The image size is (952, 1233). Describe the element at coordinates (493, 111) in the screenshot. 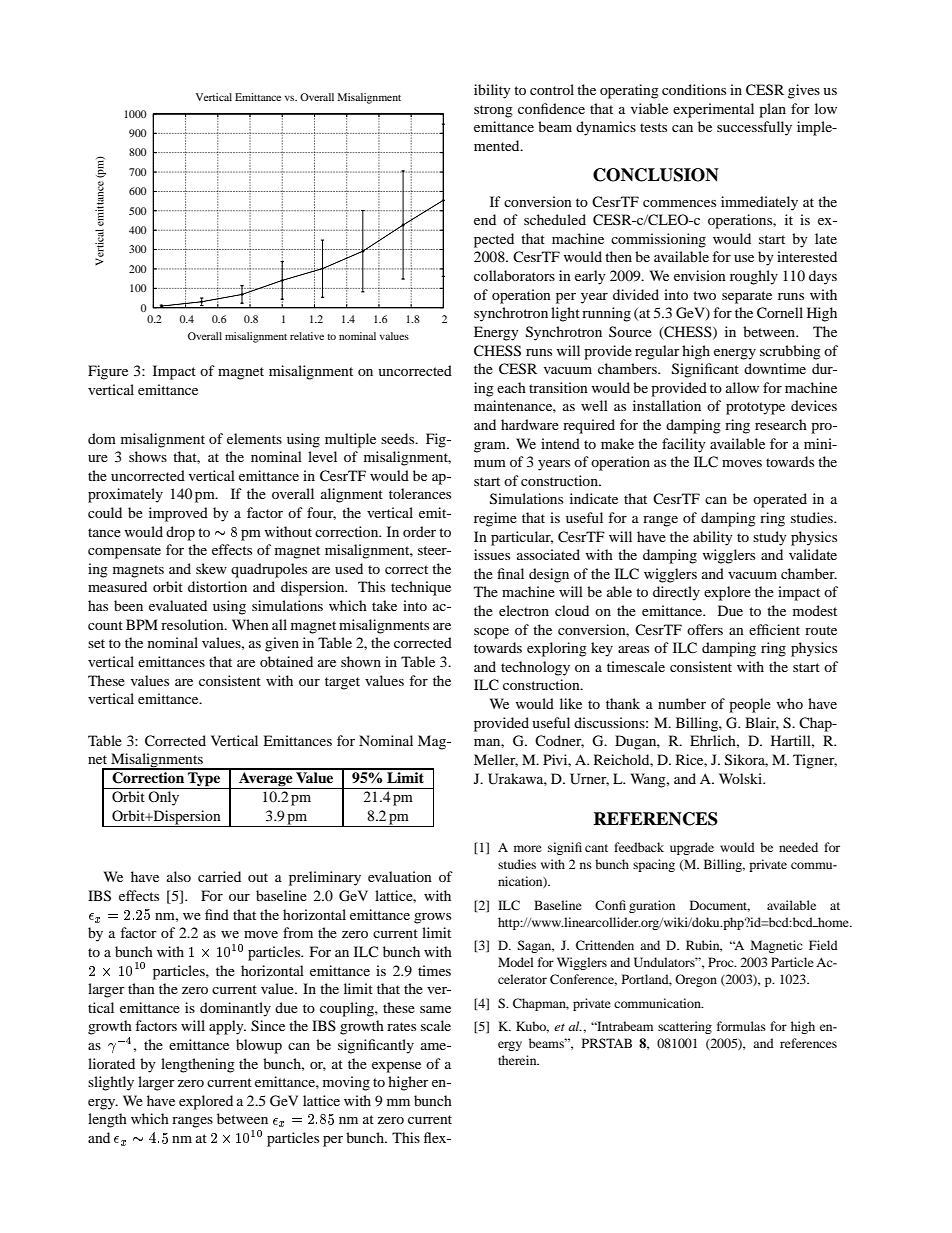

I see `strong` at that location.
